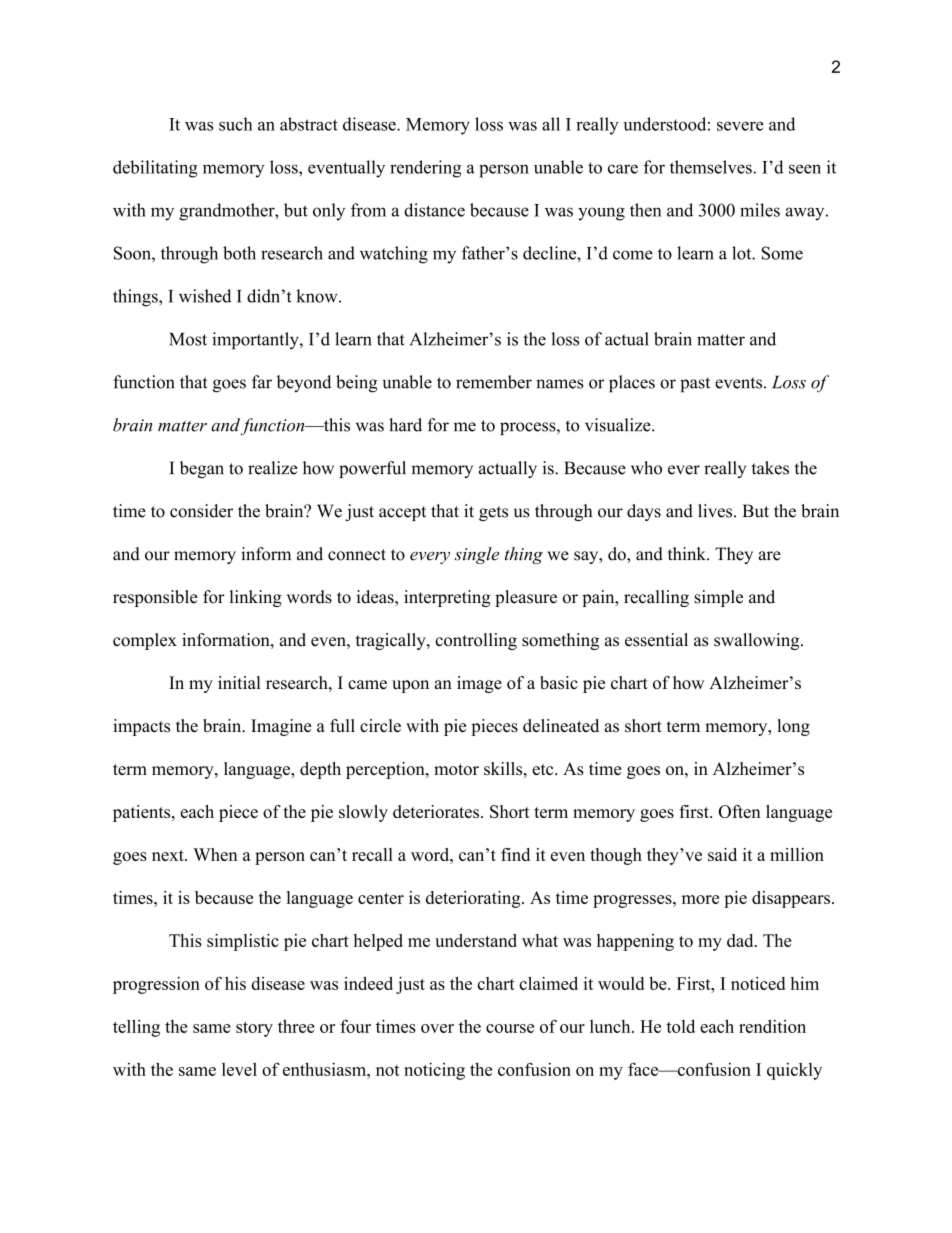  What do you see at coordinates (712, 167) in the image?
I see `themselves` at bounding box center [712, 167].
